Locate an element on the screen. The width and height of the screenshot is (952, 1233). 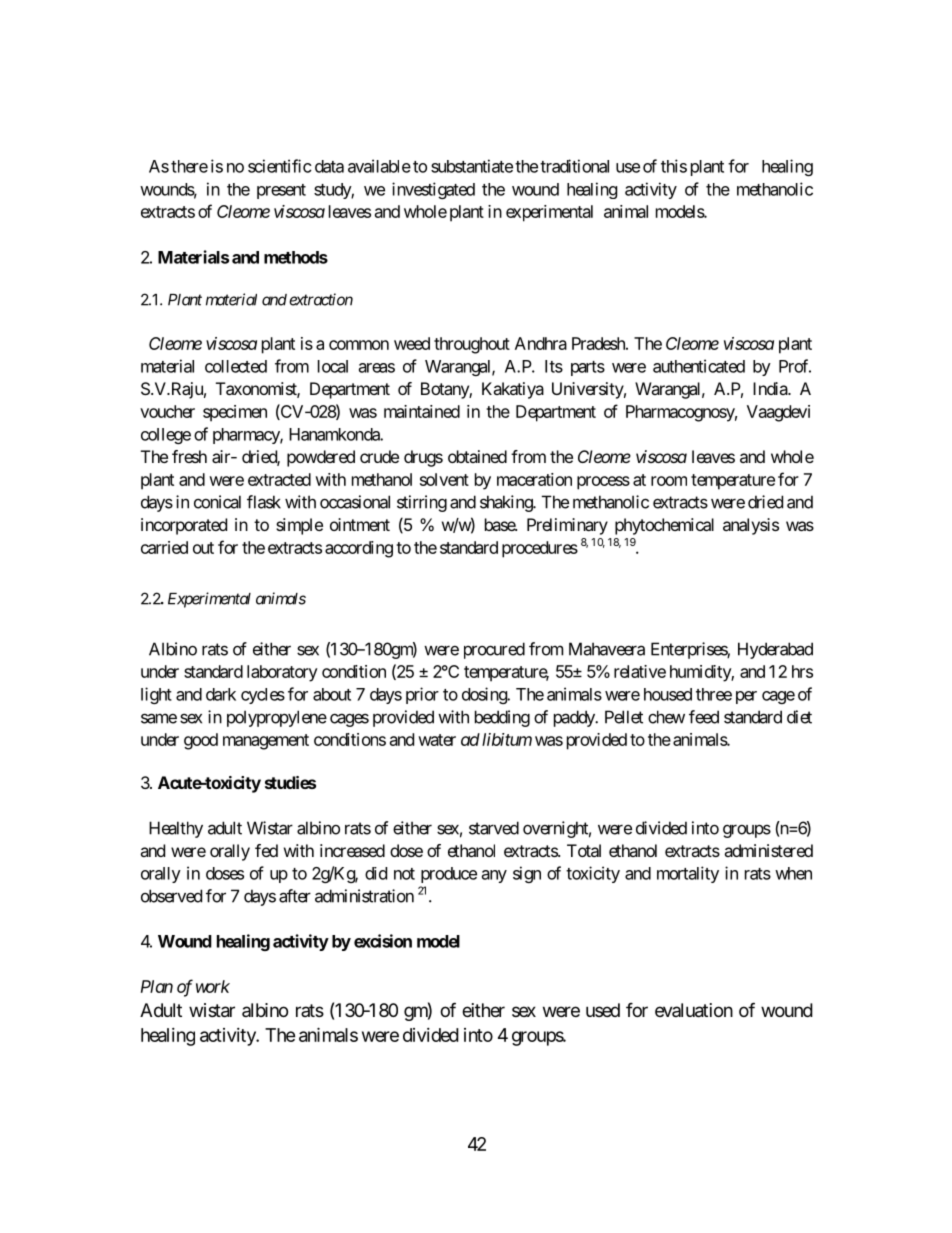
evaluation is located at coordinates (694, 1010).
